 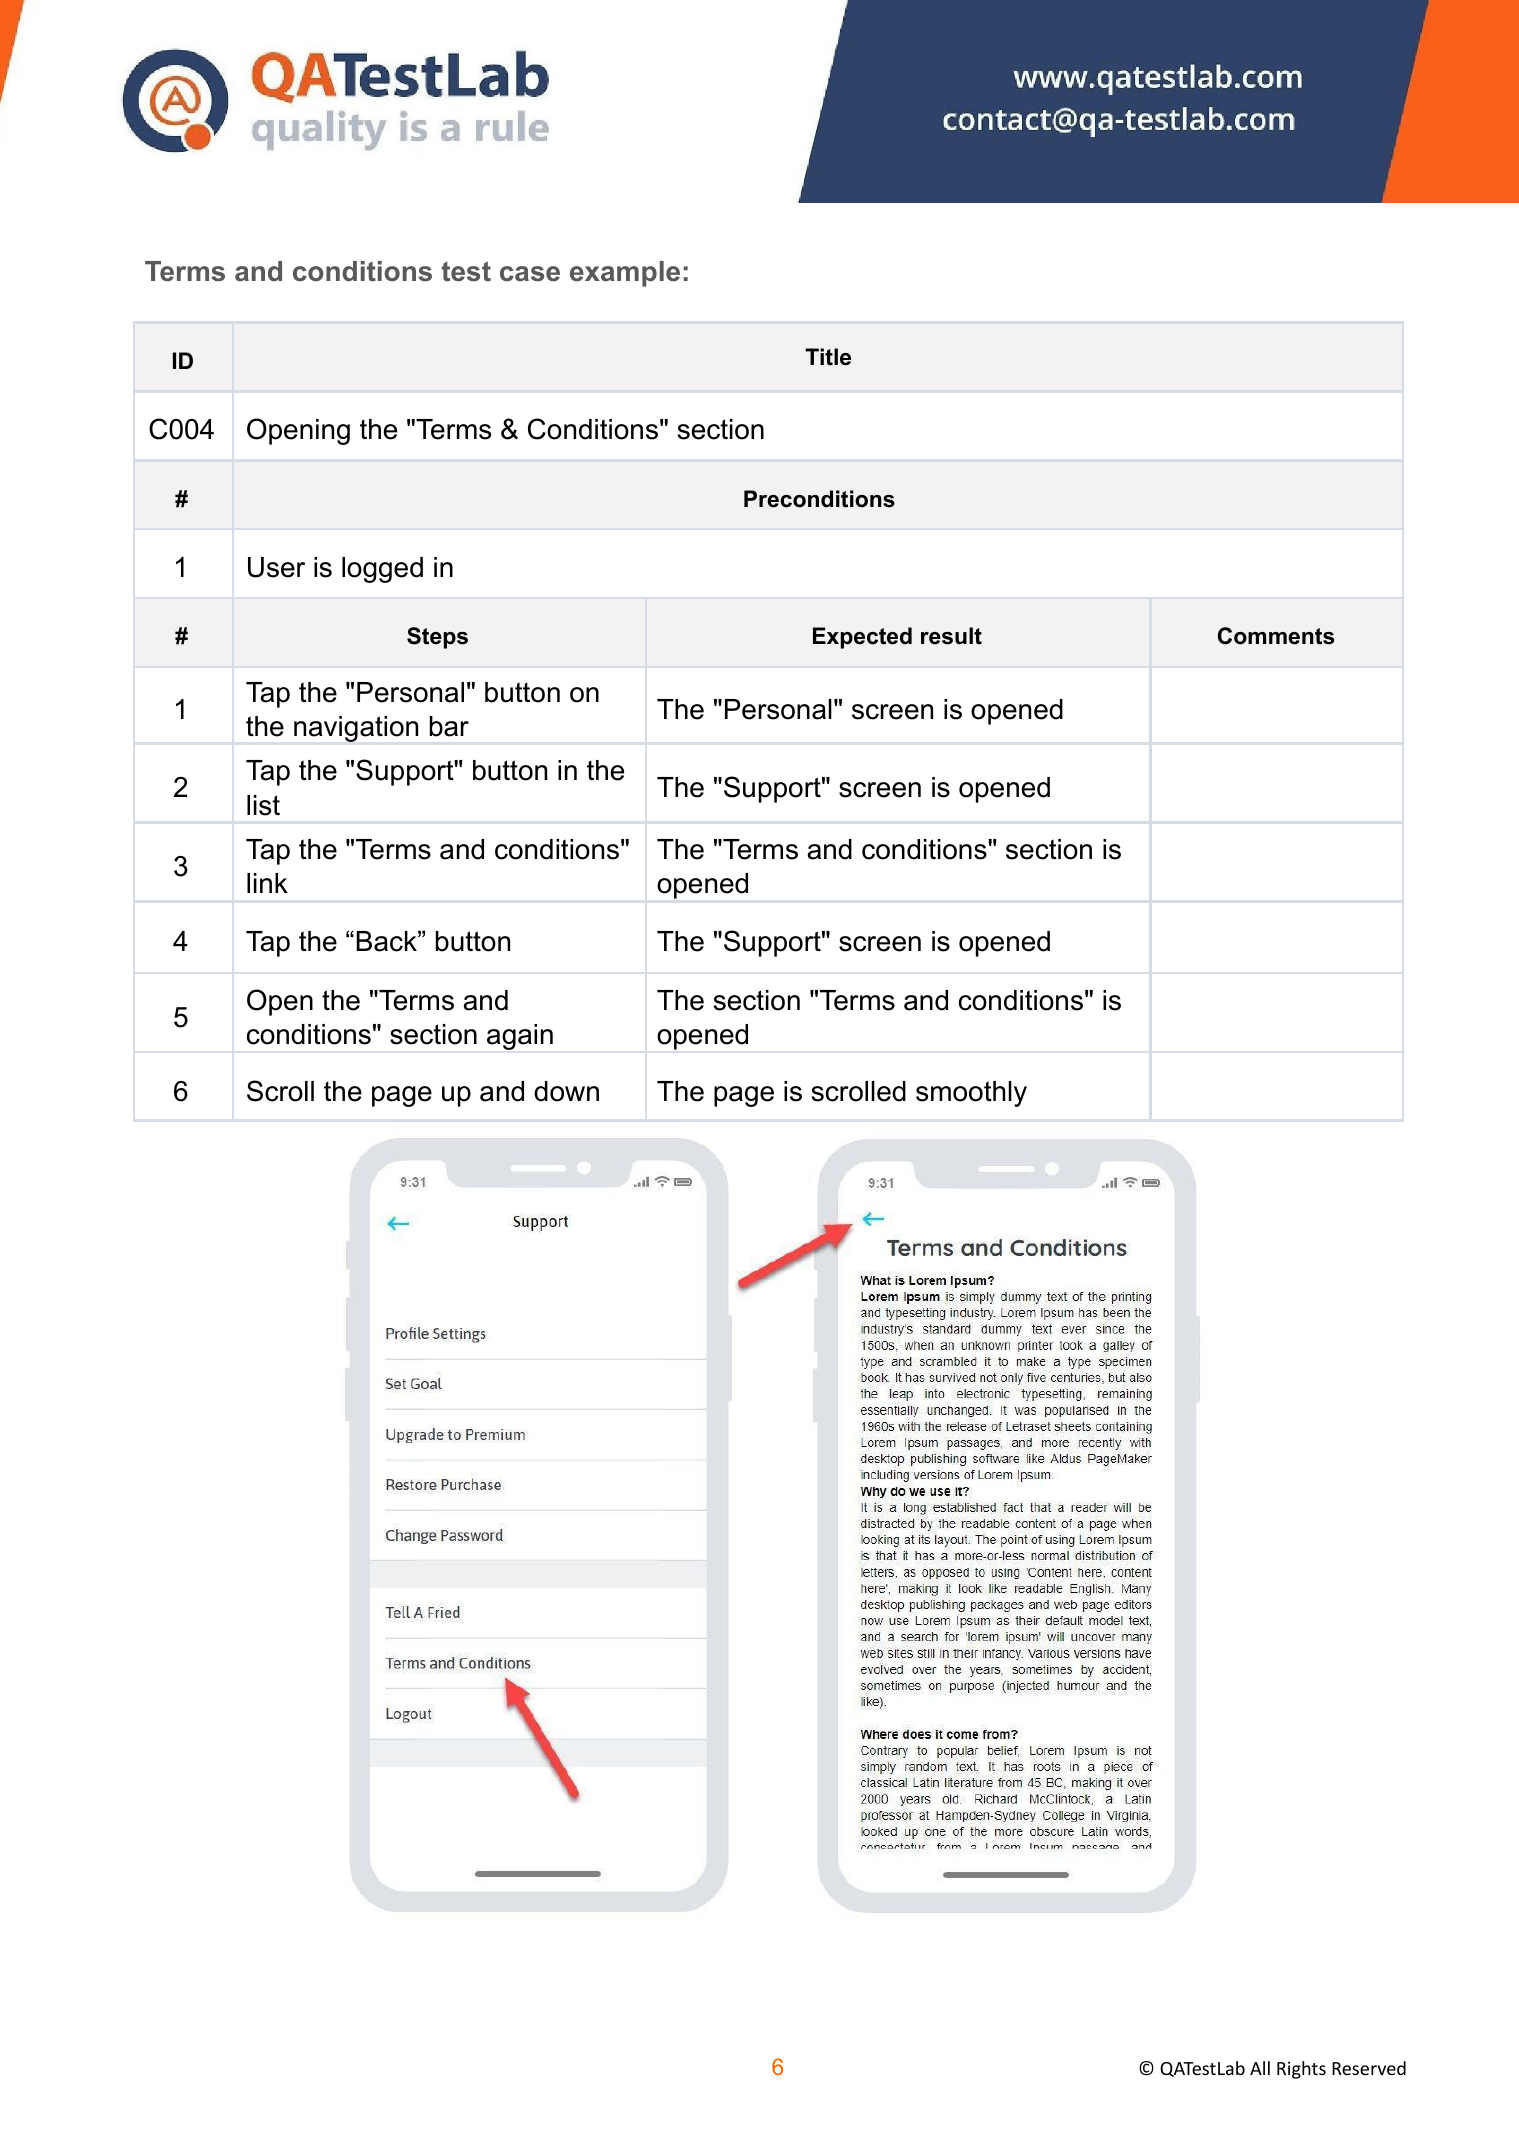 What do you see at coordinates (1260, 2068) in the page?
I see `All` at bounding box center [1260, 2068].
